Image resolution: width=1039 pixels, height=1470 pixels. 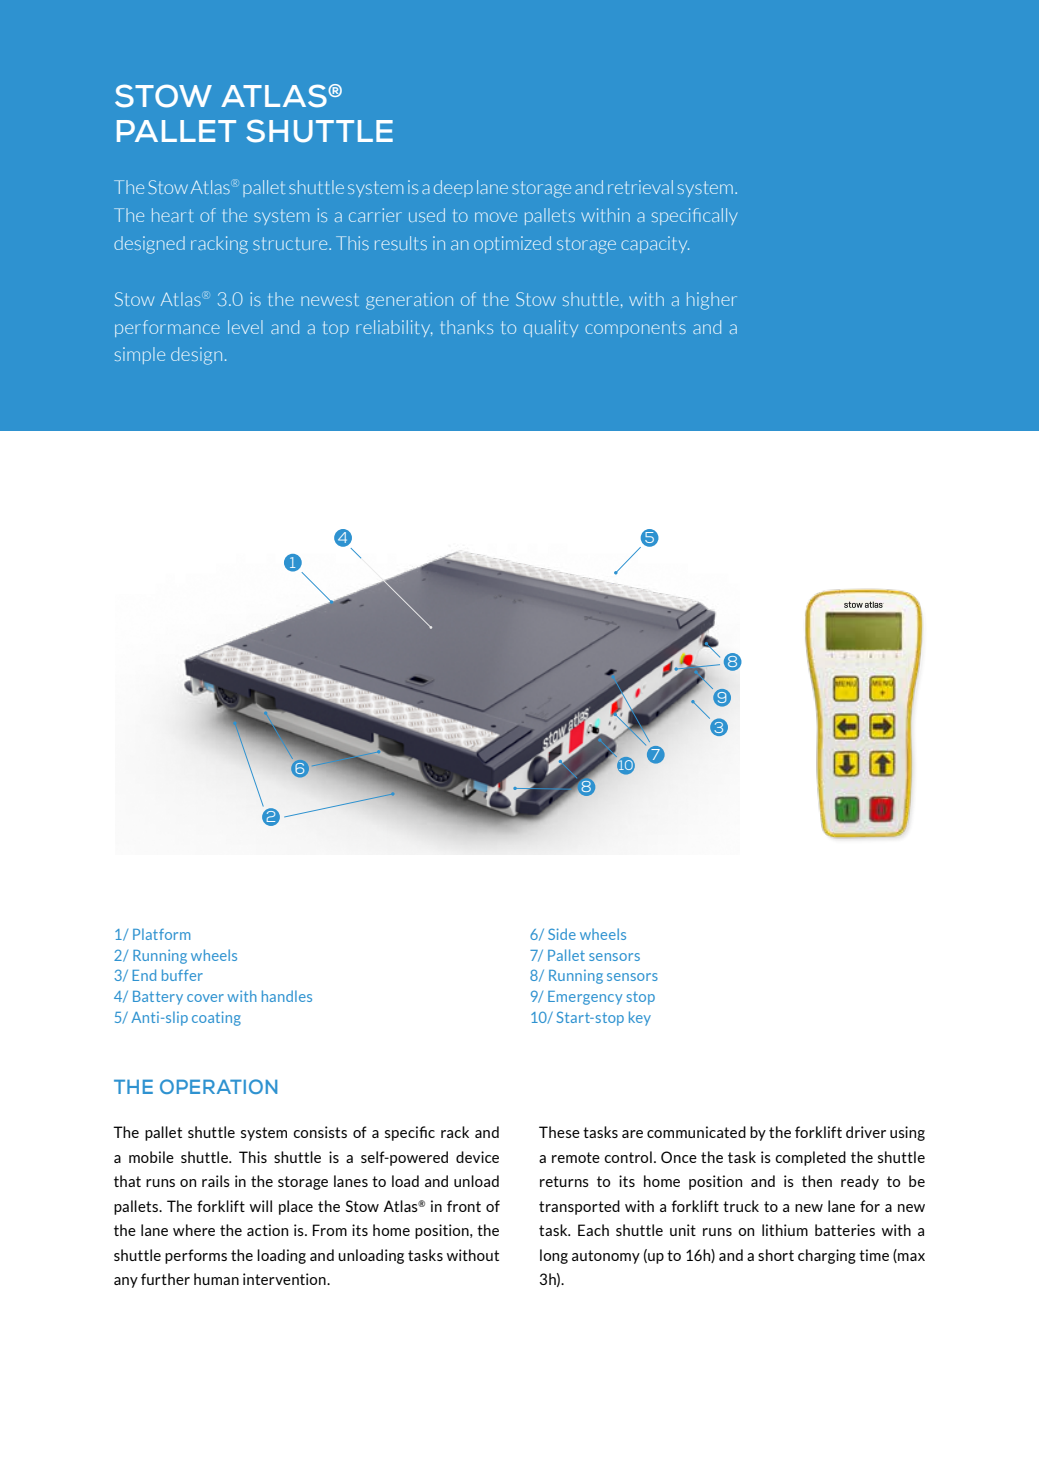 What do you see at coordinates (205, 998) in the page?
I see `cover` at bounding box center [205, 998].
